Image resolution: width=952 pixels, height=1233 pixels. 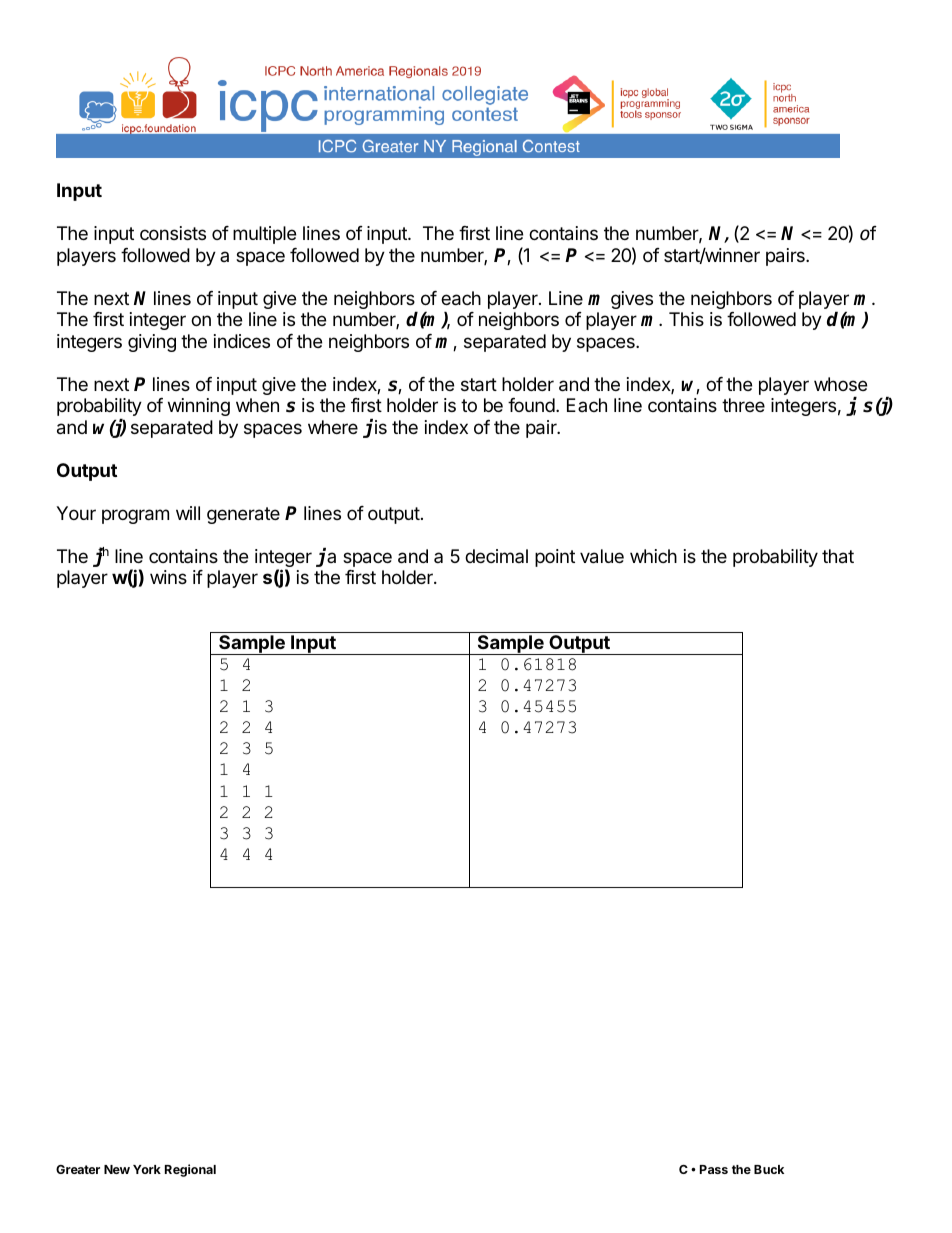 I want to click on multiple, so click(x=264, y=235).
